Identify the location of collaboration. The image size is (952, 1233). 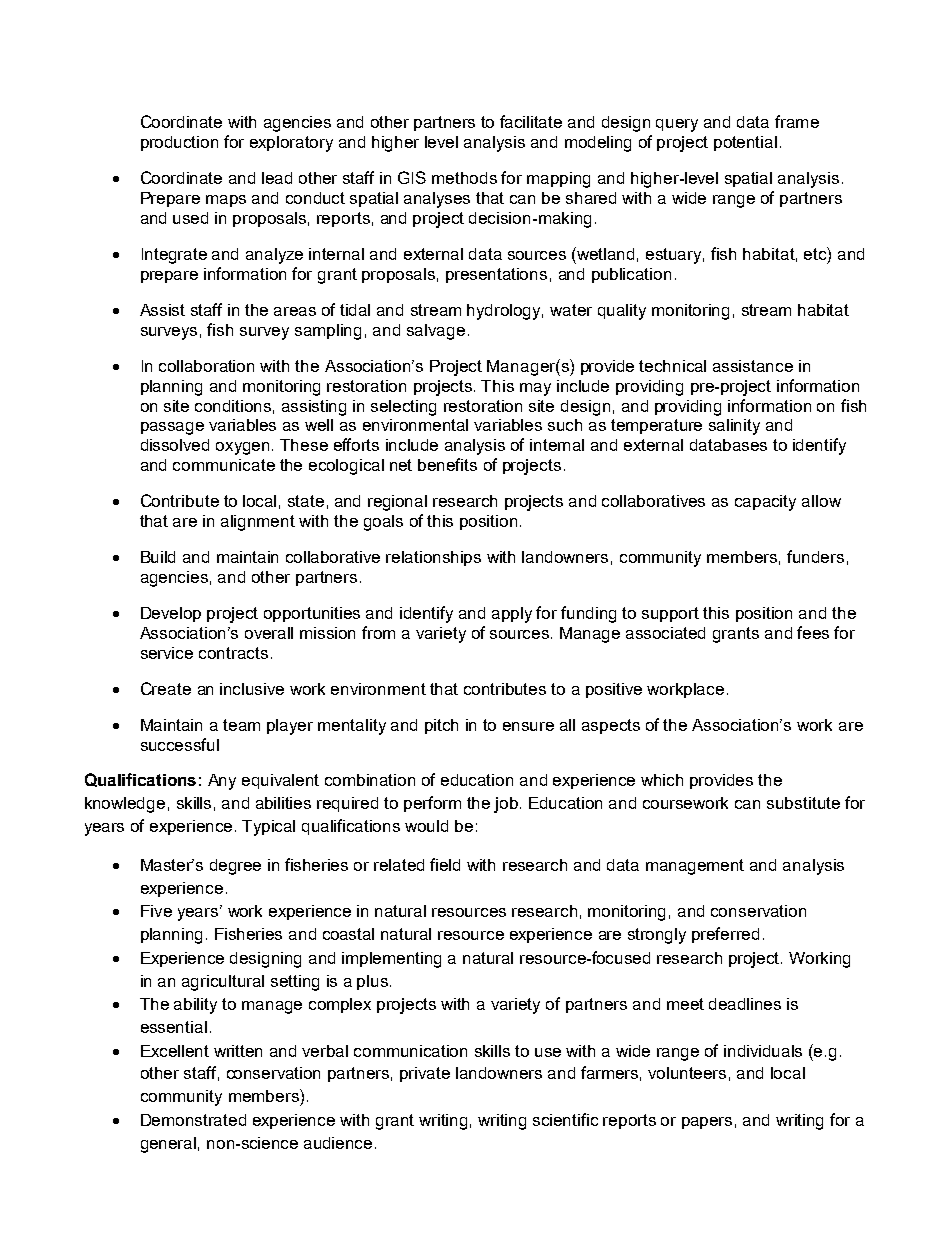
(206, 366).
